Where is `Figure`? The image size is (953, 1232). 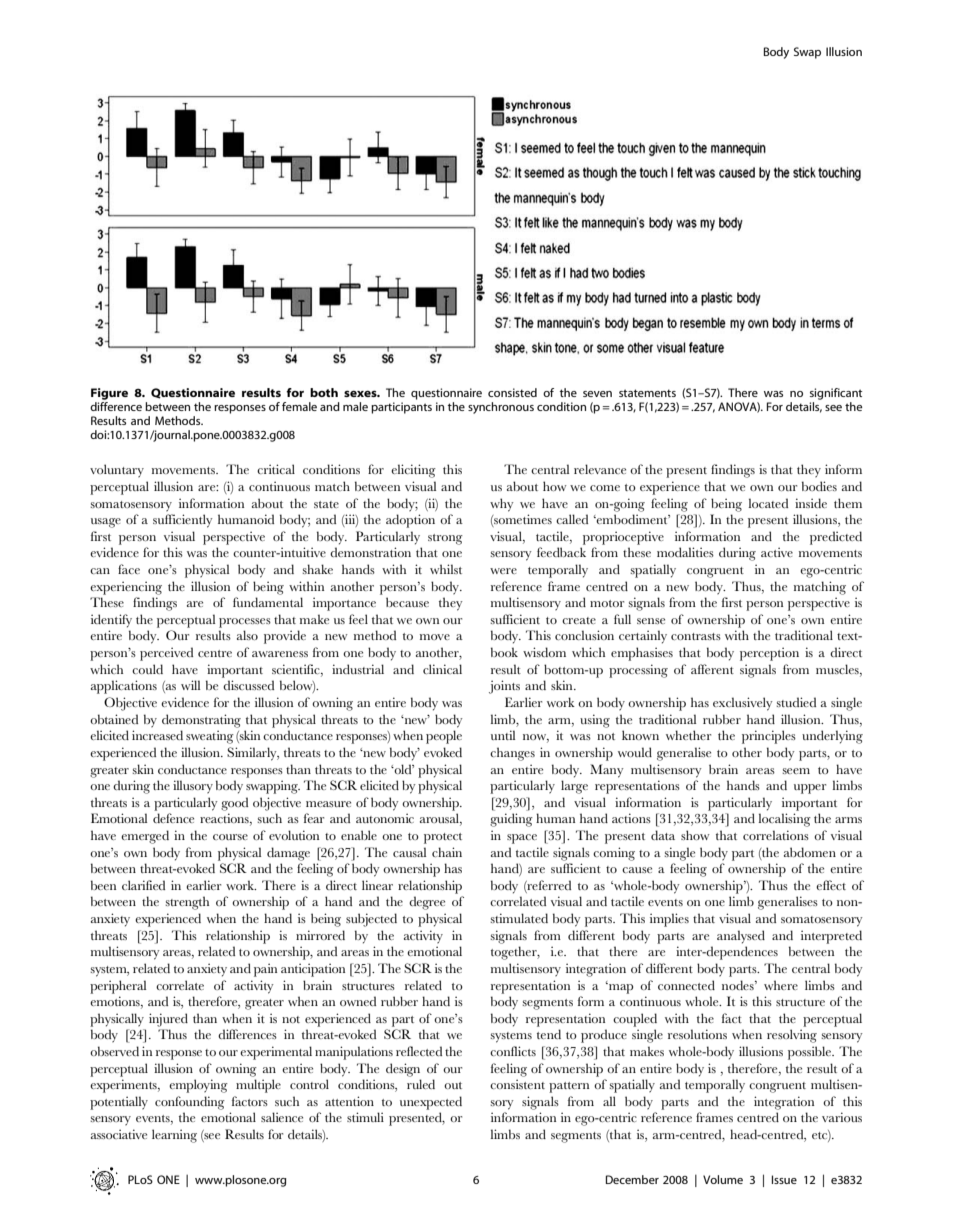
Figure is located at coordinates (109, 394).
